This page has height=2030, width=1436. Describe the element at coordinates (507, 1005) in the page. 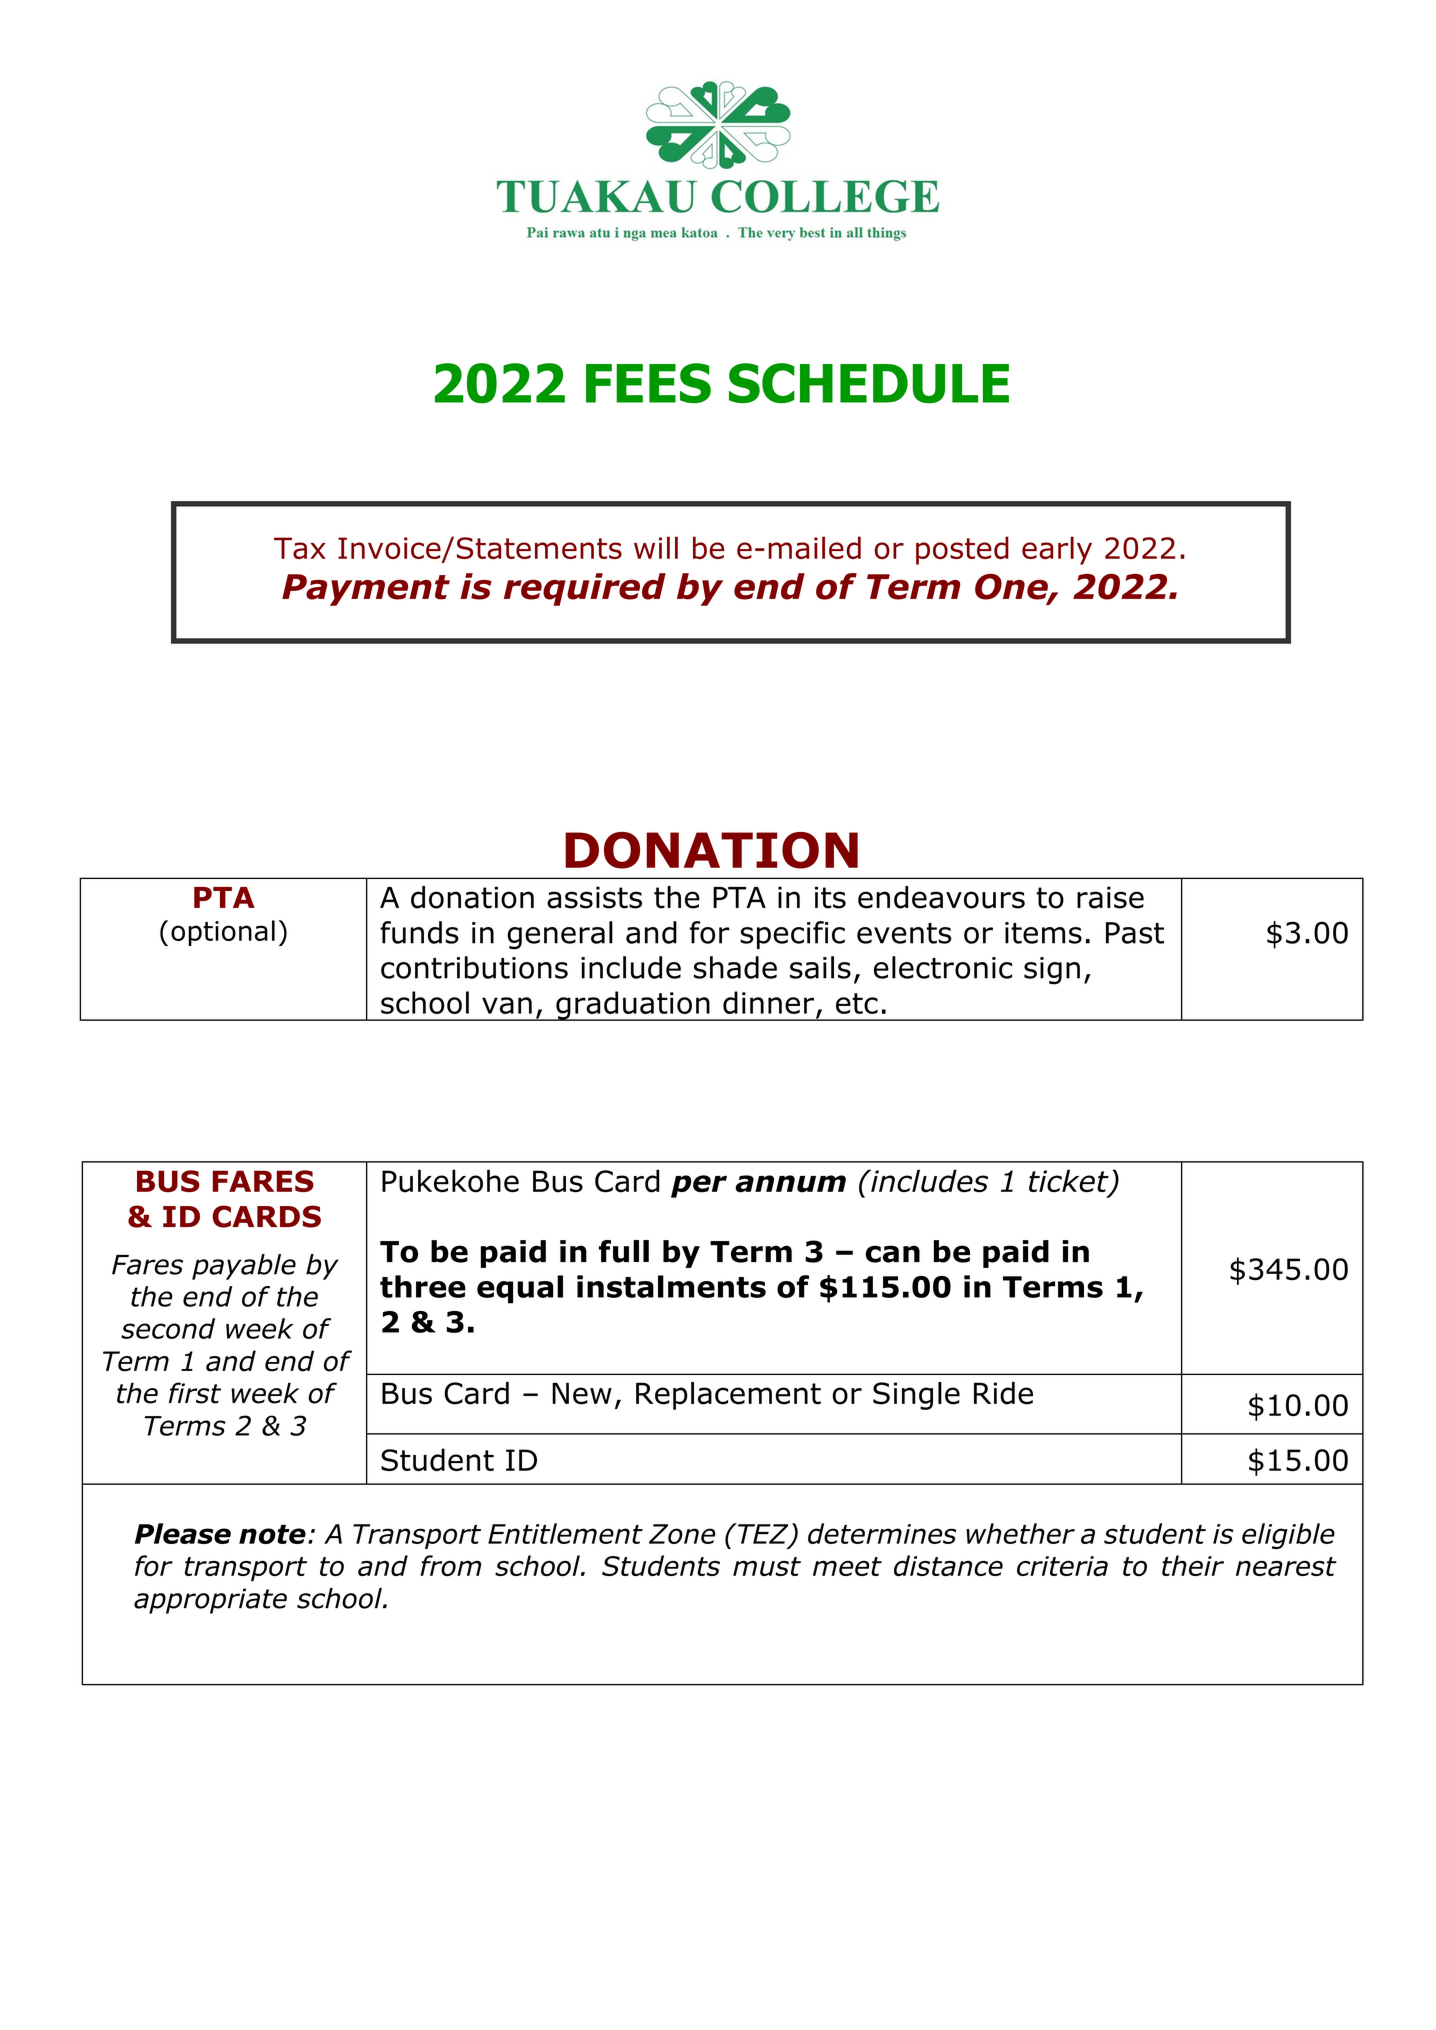

I see `van` at that location.
